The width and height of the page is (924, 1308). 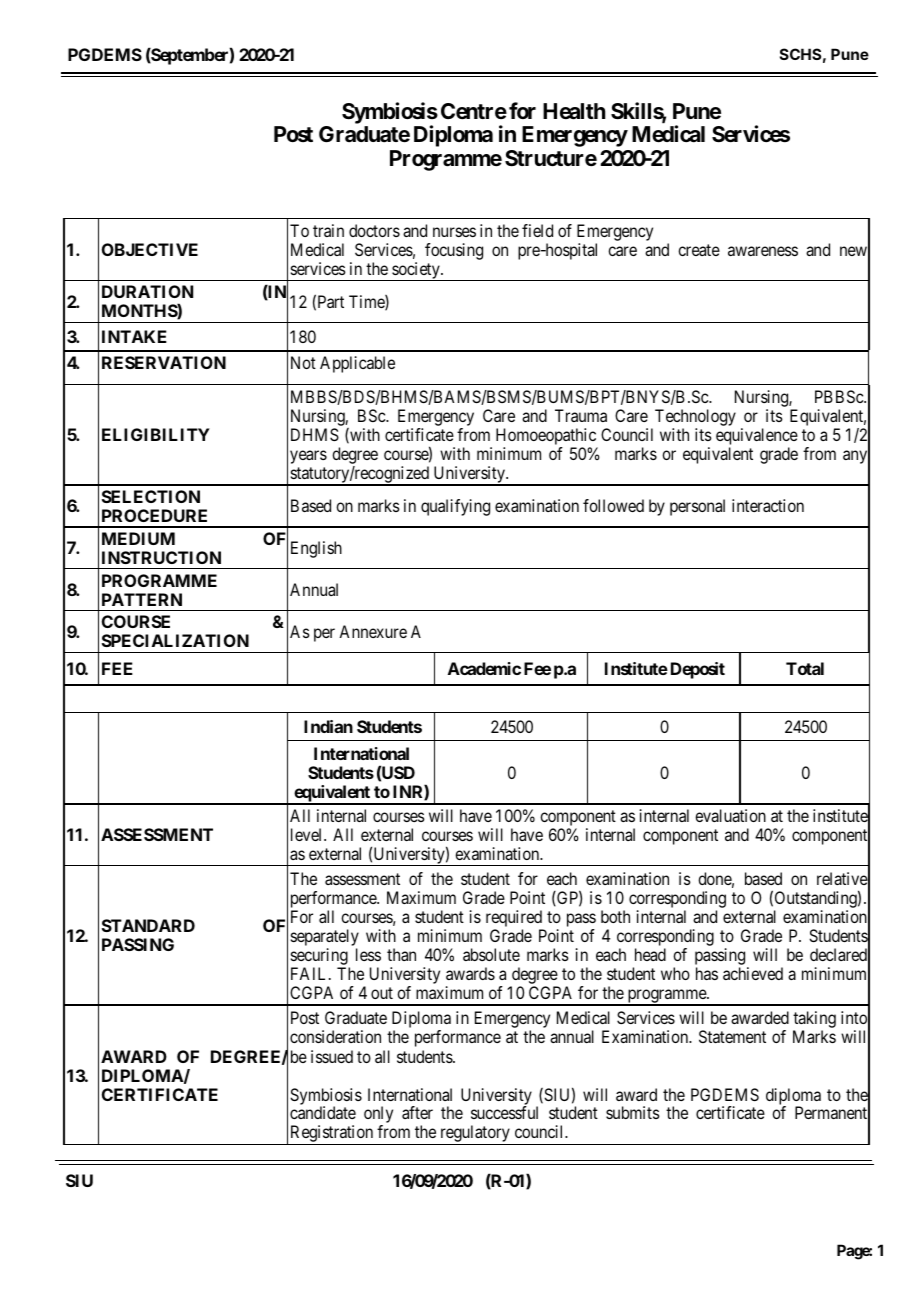 What do you see at coordinates (455, 507) in the page?
I see `qualifying` at bounding box center [455, 507].
